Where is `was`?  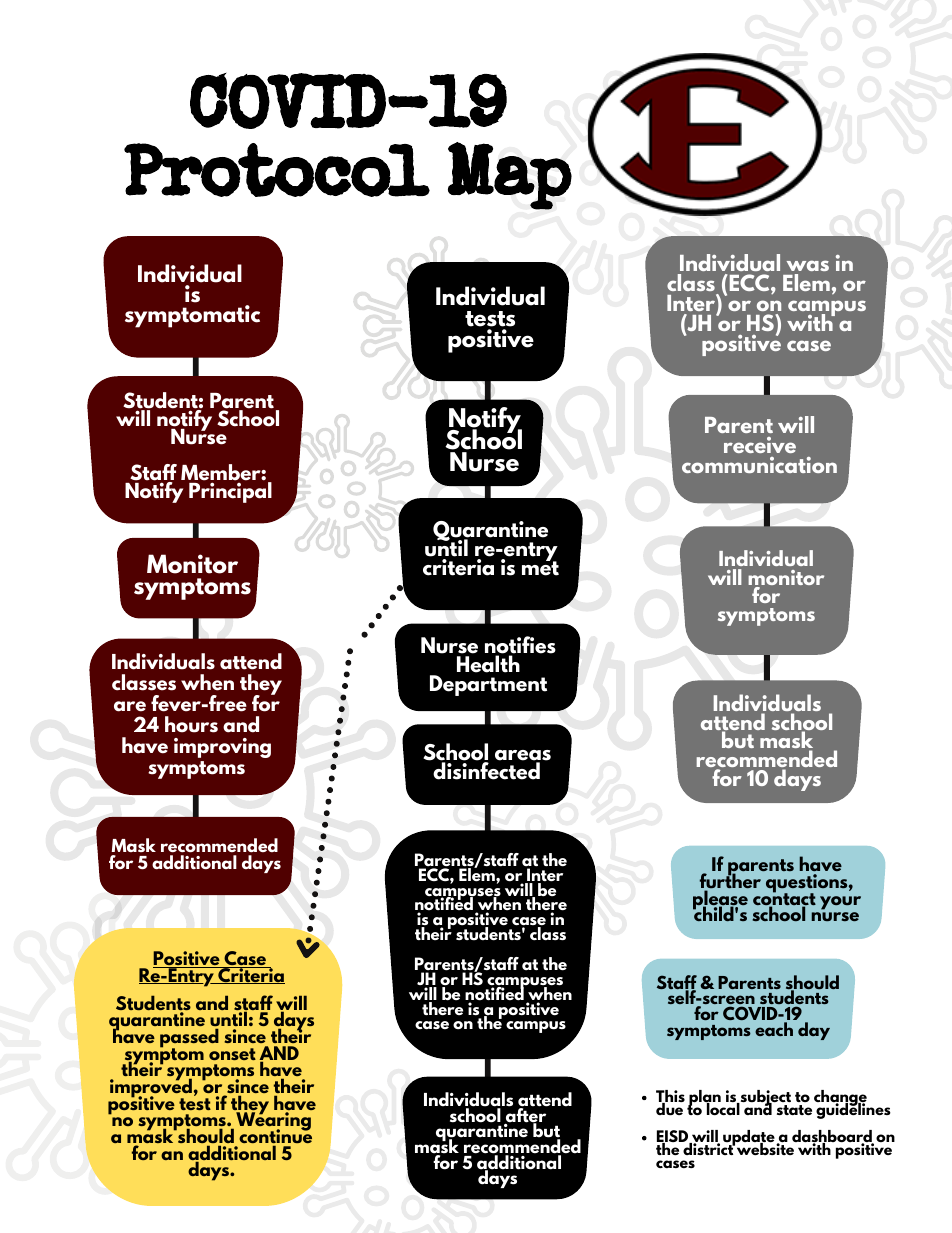 was is located at coordinates (808, 265).
